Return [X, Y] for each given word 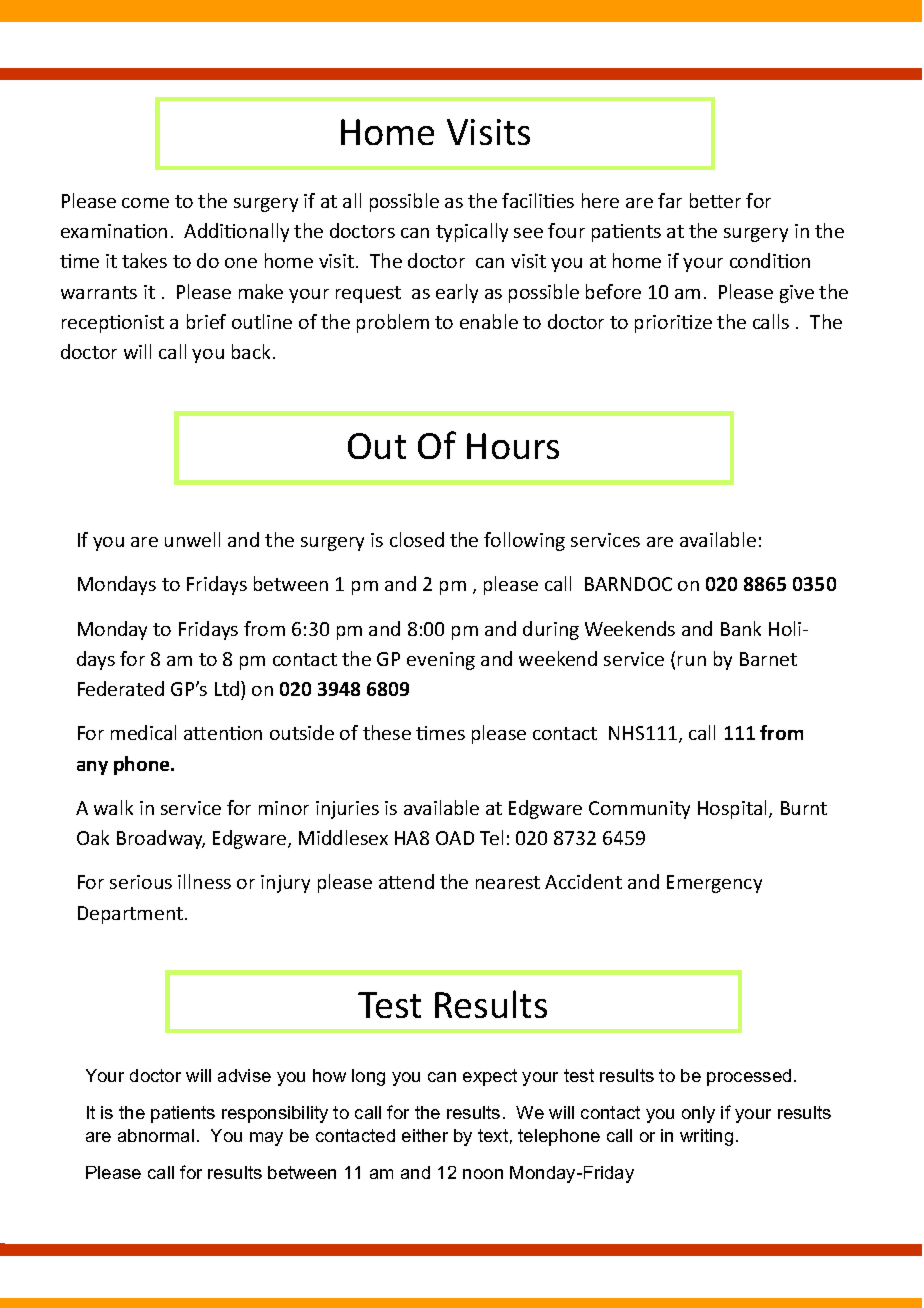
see [528, 233]
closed [417, 539]
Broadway [161, 839]
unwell [192, 539]
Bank [741, 628]
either [425, 1135]
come [145, 203]
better [715, 200]
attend [406, 881]
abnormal [156, 1135]
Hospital [734, 809]
